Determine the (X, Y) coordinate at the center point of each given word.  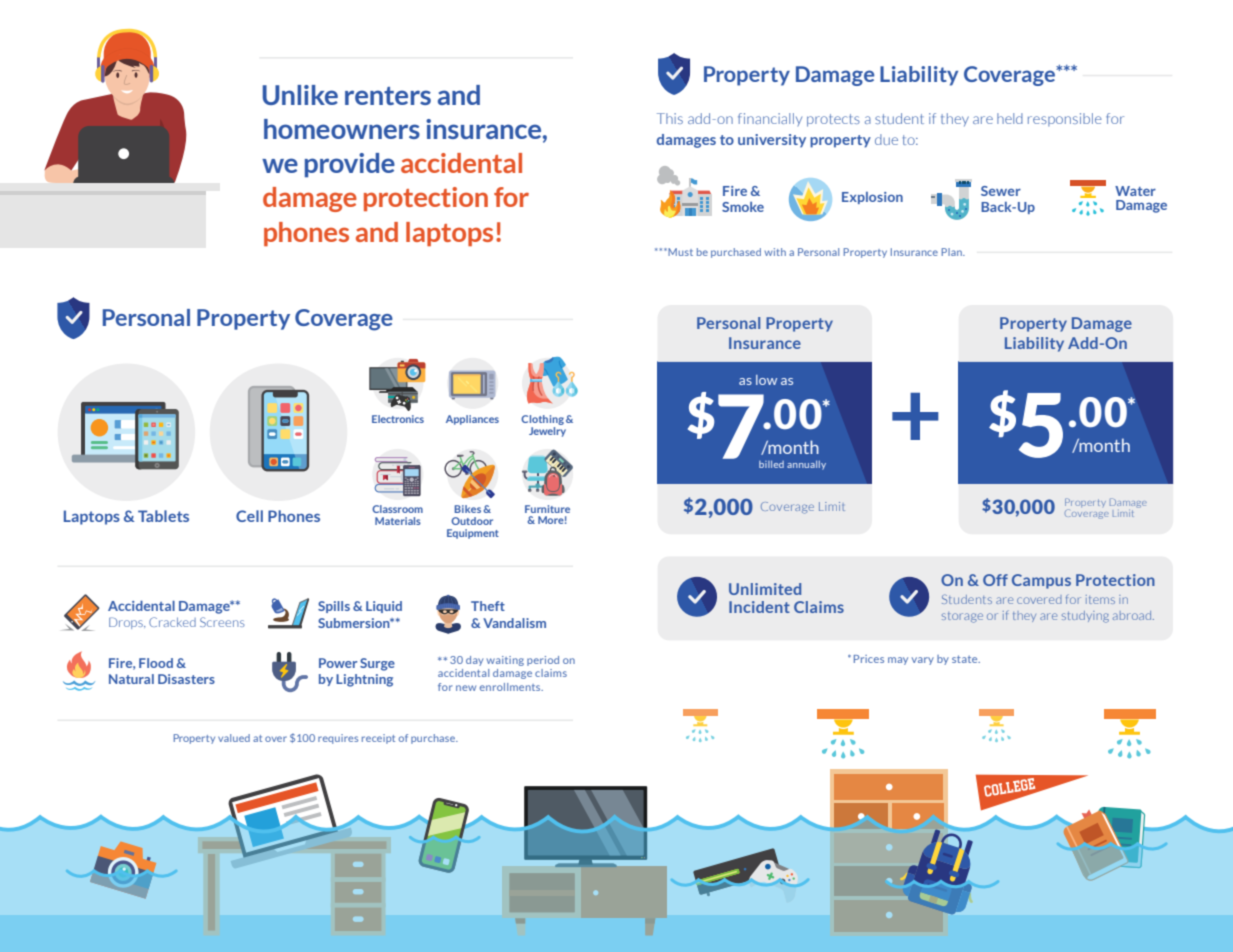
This (670, 118)
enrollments (511, 687)
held (1010, 118)
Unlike (300, 95)
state (966, 659)
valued (234, 738)
